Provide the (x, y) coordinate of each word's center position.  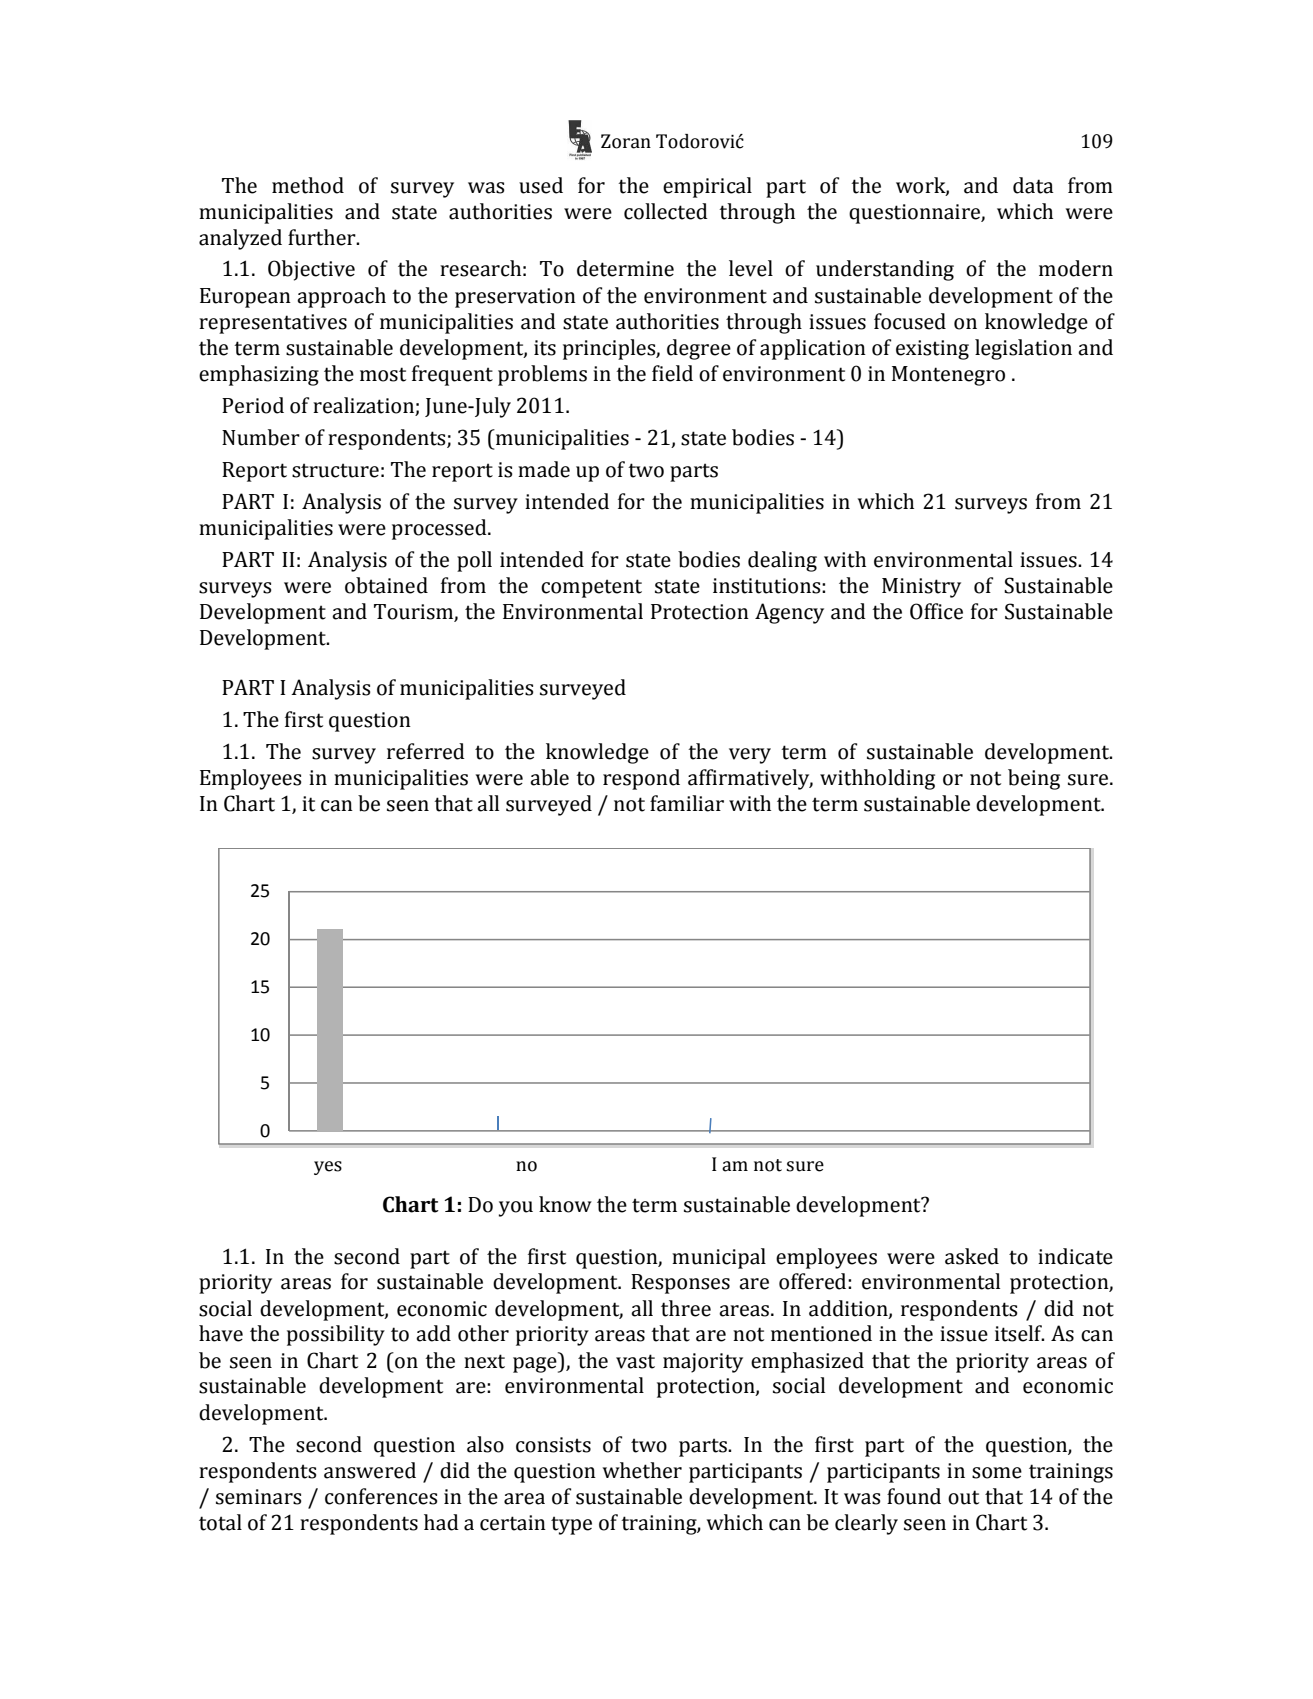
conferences (381, 1496)
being (1034, 779)
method (308, 185)
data (1033, 185)
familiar (687, 803)
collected (666, 211)
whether (642, 1470)
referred (426, 751)
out (963, 1497)
